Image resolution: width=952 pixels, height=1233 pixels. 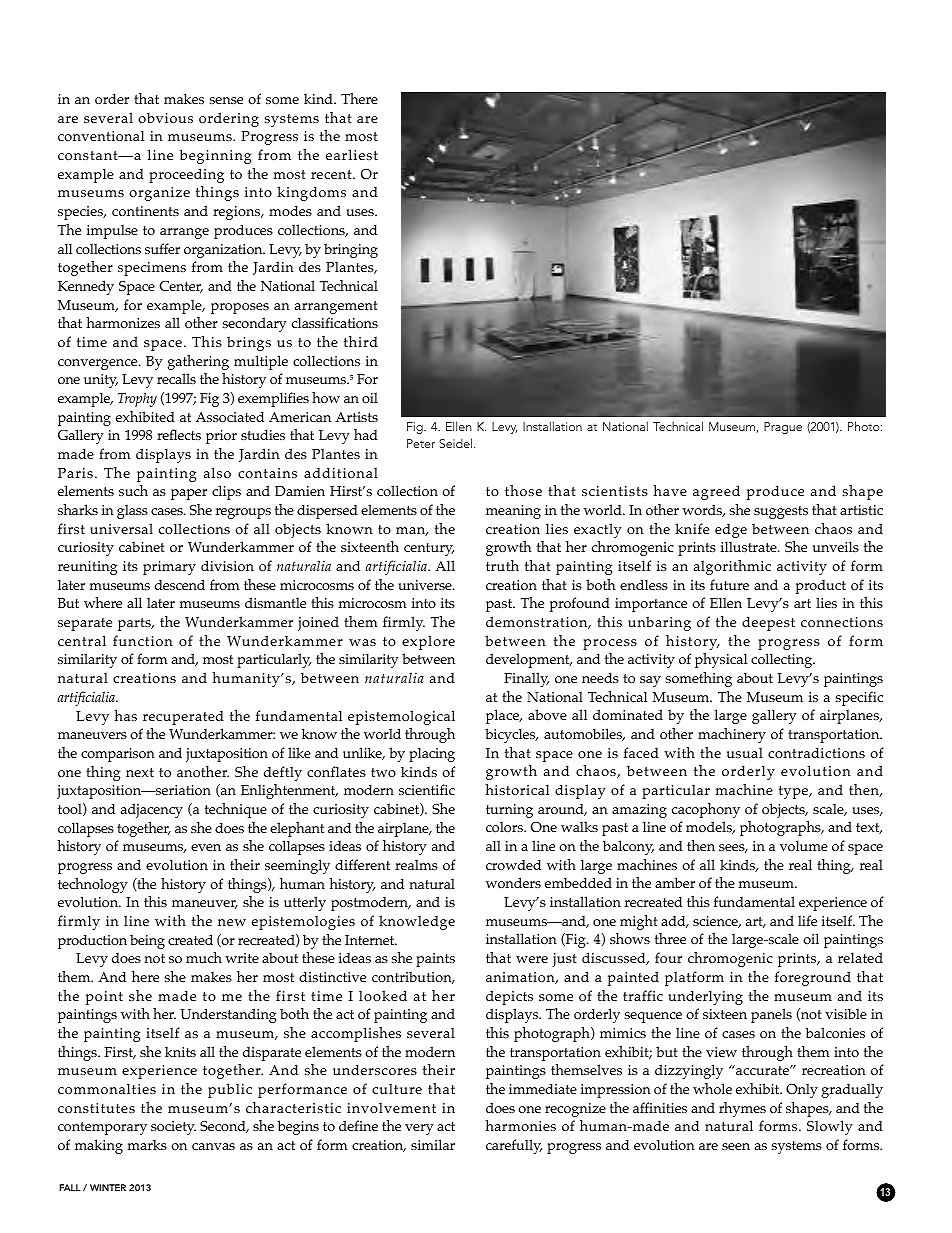 I want to click on type, so click(x=794, y=792).
